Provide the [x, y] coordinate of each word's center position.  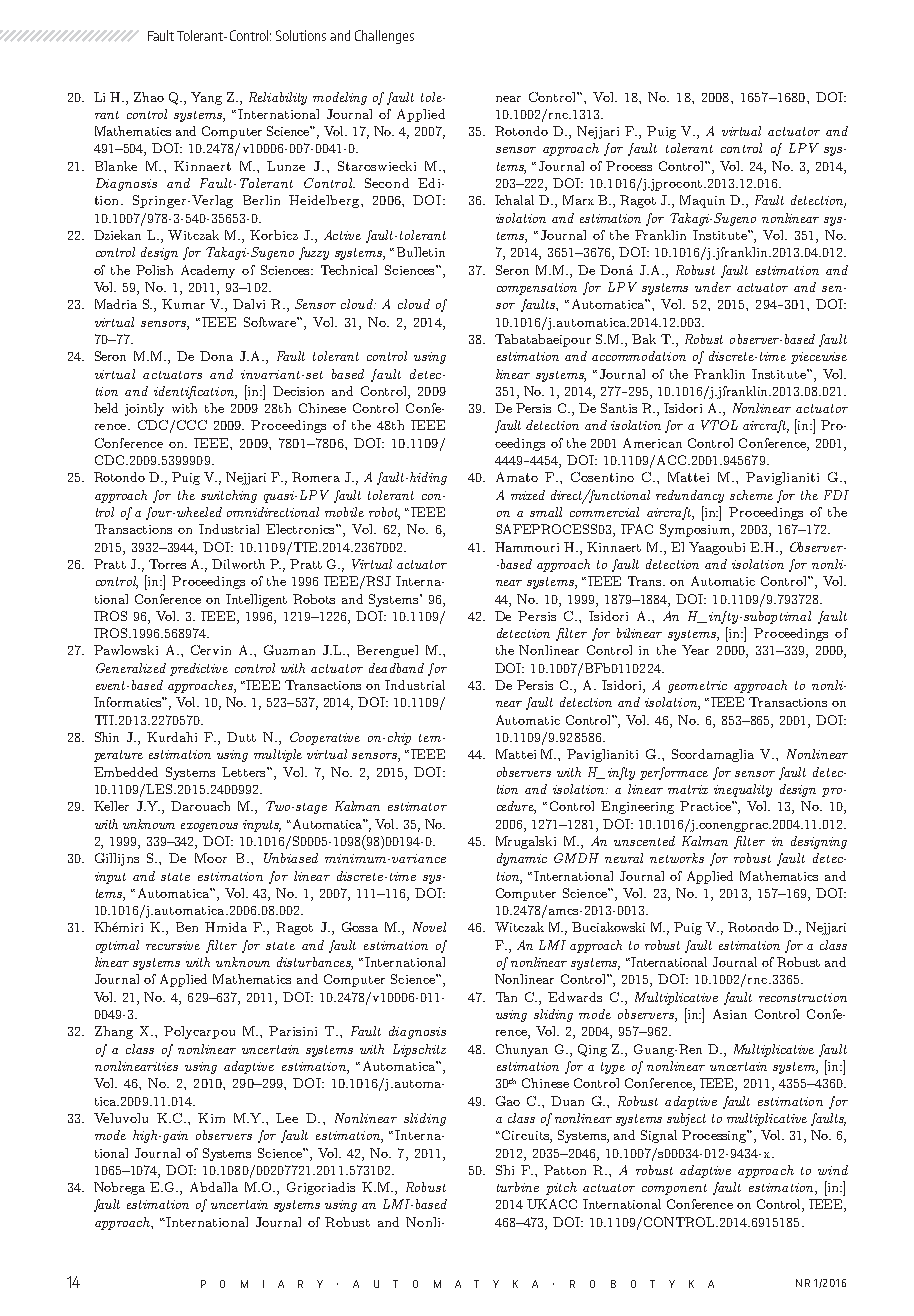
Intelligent [256, 600]
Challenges [384, 37]
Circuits [526, 1136]
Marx [578, 200]
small [546, 512]
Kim [211, 1118]
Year [695, 650]
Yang [206, 98]
